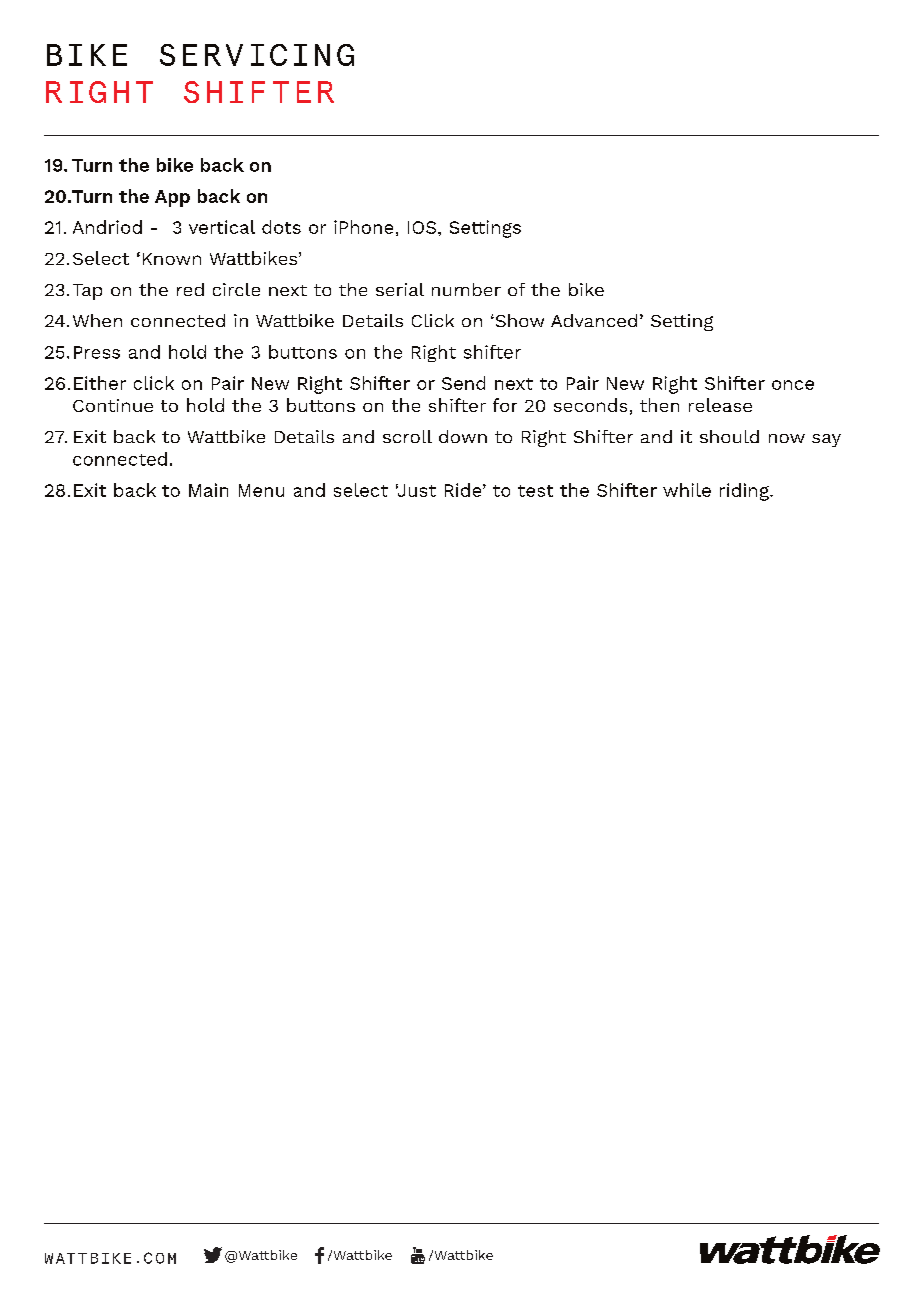  I want to click on red, so click(190, 289).
